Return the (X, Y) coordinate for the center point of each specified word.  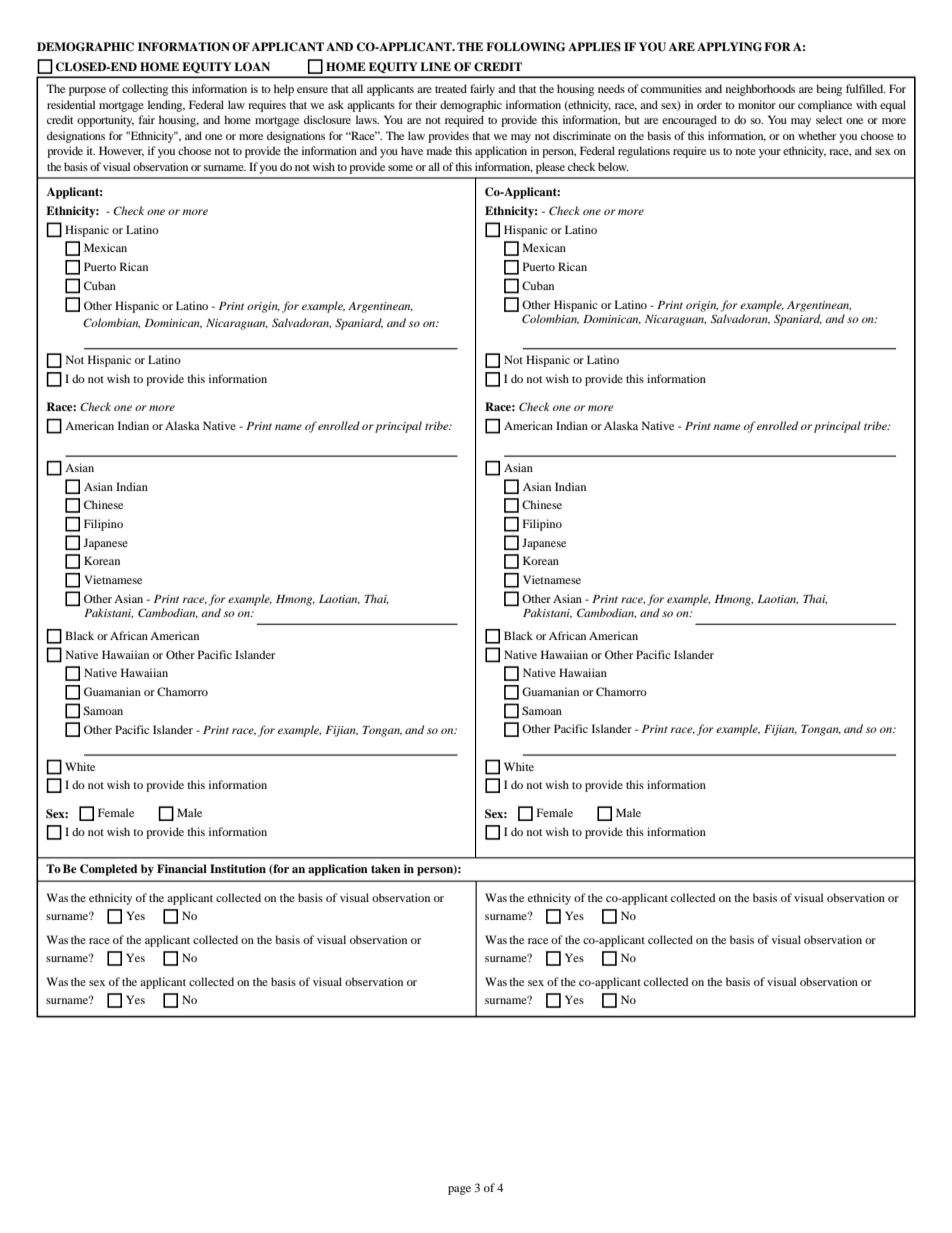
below (613, 166)
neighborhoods (760, 90)
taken (386, 868)
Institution (238, 868)
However (121, 151)
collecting (145, 90)
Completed (109, 870)
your (770, 153)
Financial (182, 868)
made (439, 150)
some (400, 168)
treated (451, 88)
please (550, 168)
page (459, 1190)
